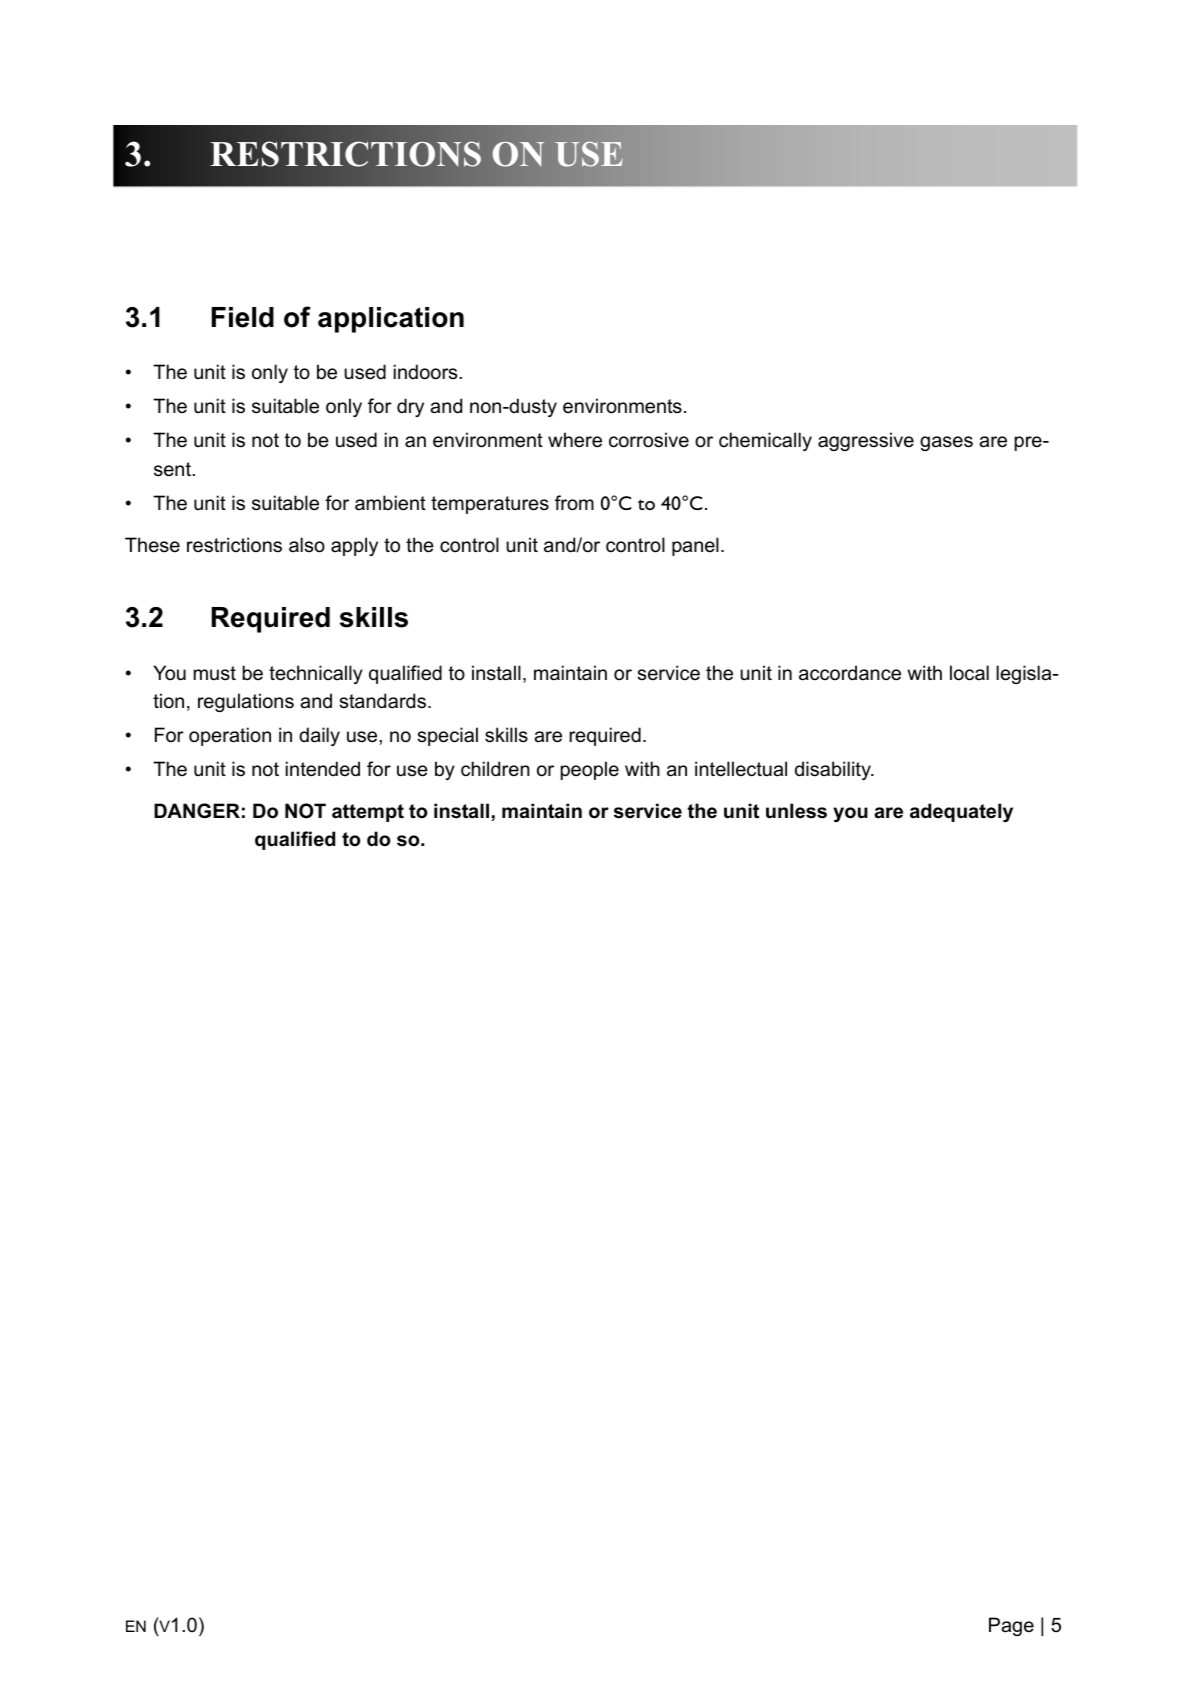  What do you see at coordinates (961, 812) in the screenshot?
I see `adequately` at bounding box center [961, 812].
